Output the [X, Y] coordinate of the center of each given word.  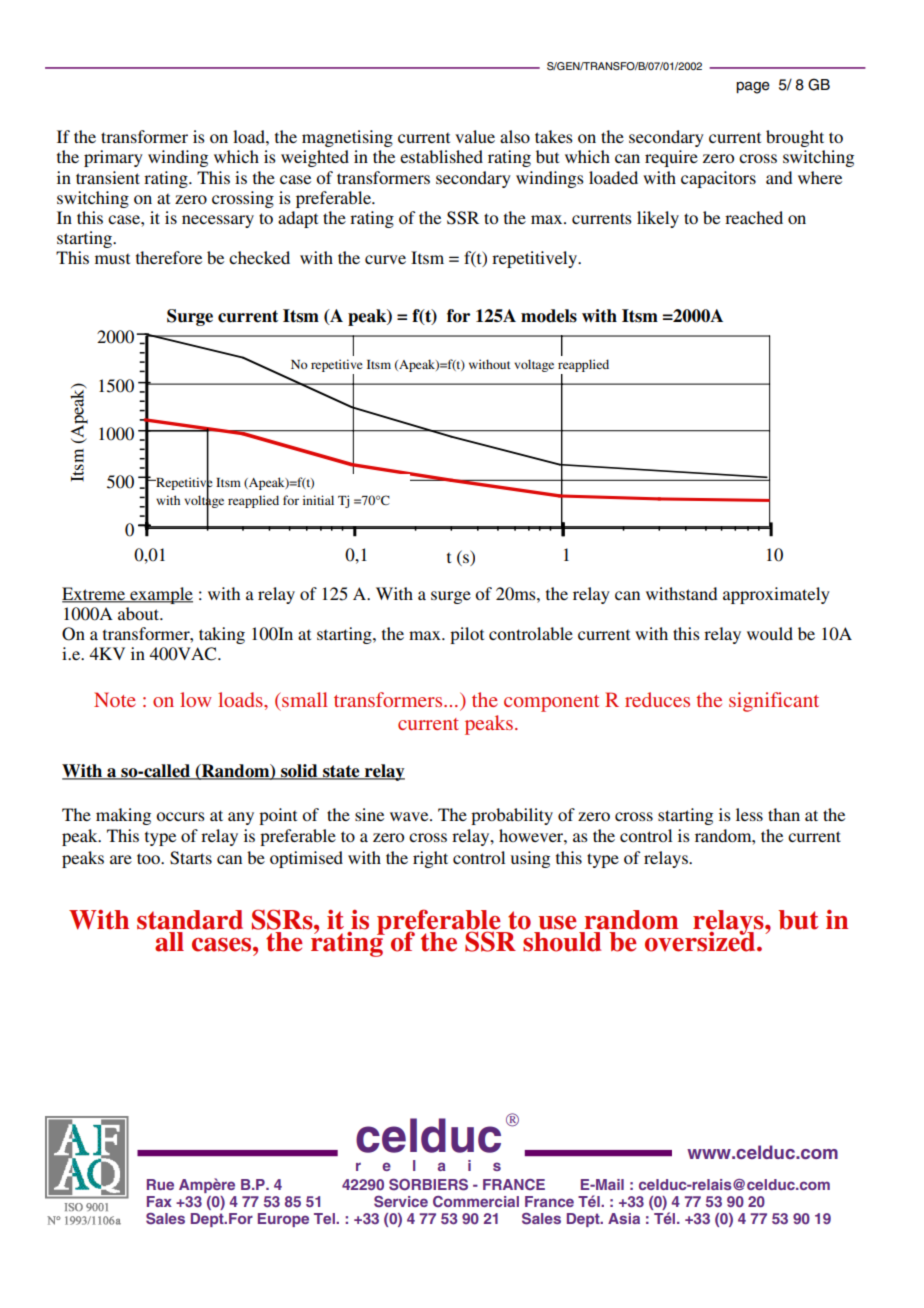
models [549, 316]
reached [754, 217]
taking [222, 635]
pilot [467, 635]
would [770, 633]
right [430, 859]
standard [190, 920]
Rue [160, 1184]
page [753, 87]
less [749, 814]
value [475, 136]
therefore [169, 257]
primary [113, 158]
